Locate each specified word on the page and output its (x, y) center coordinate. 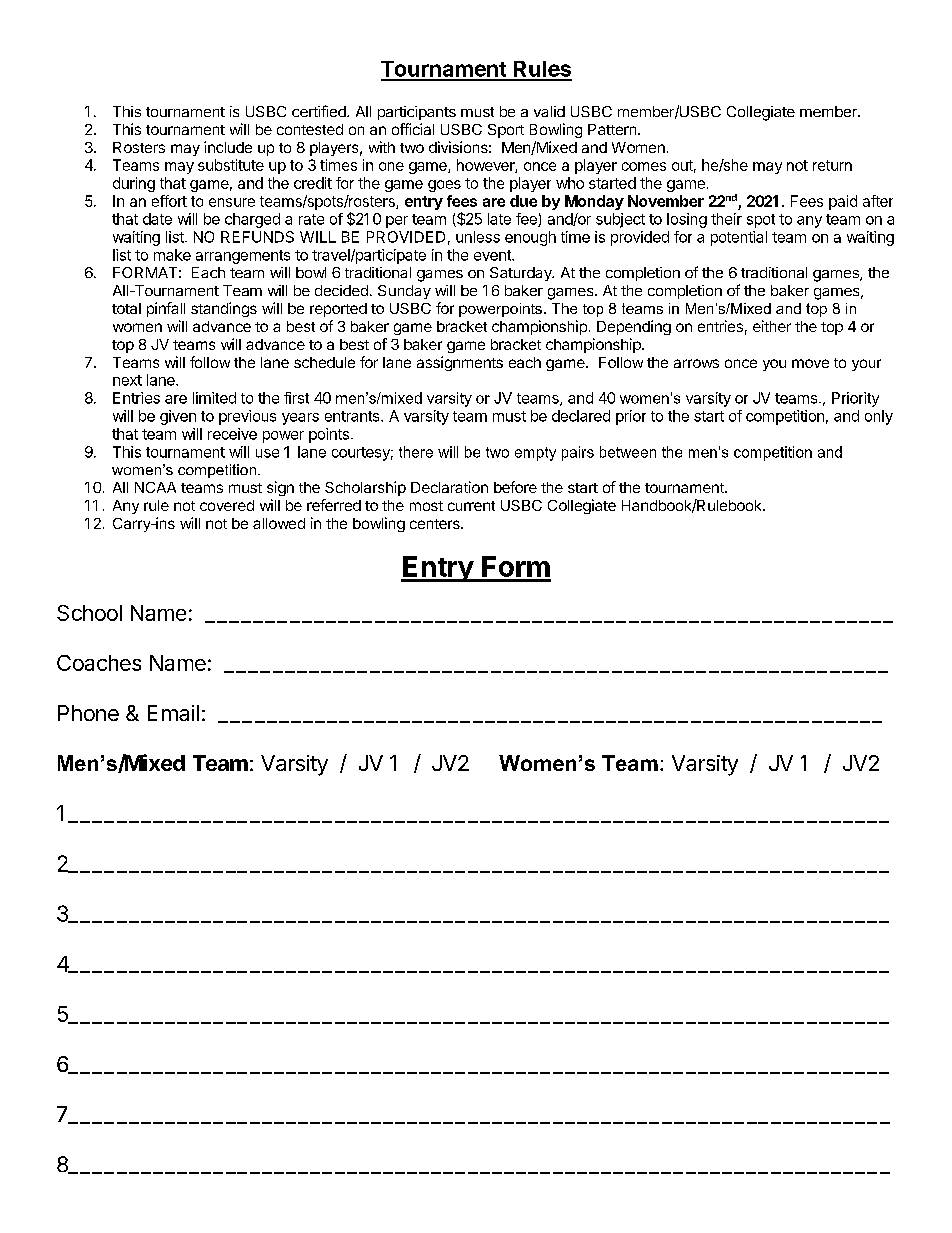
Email (173, 713)
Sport (506, 131)
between (628, 452)
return (832, 165)
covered (227, 505)
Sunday (404, 292)
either (772, 326)
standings (224, 309)
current (471, 506)
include (228, 147)
